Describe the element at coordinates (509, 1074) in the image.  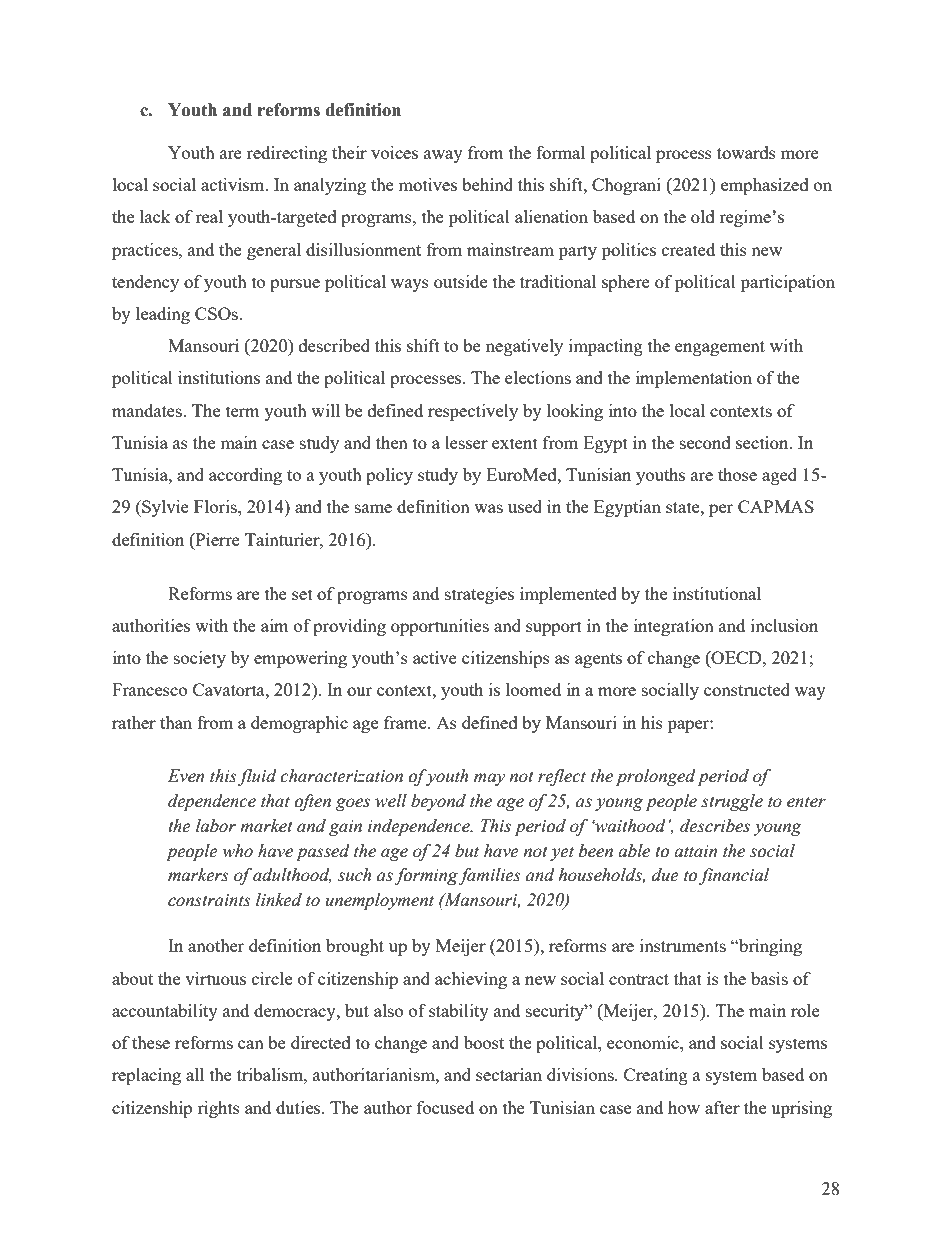
I see `sectarian` at that location.
